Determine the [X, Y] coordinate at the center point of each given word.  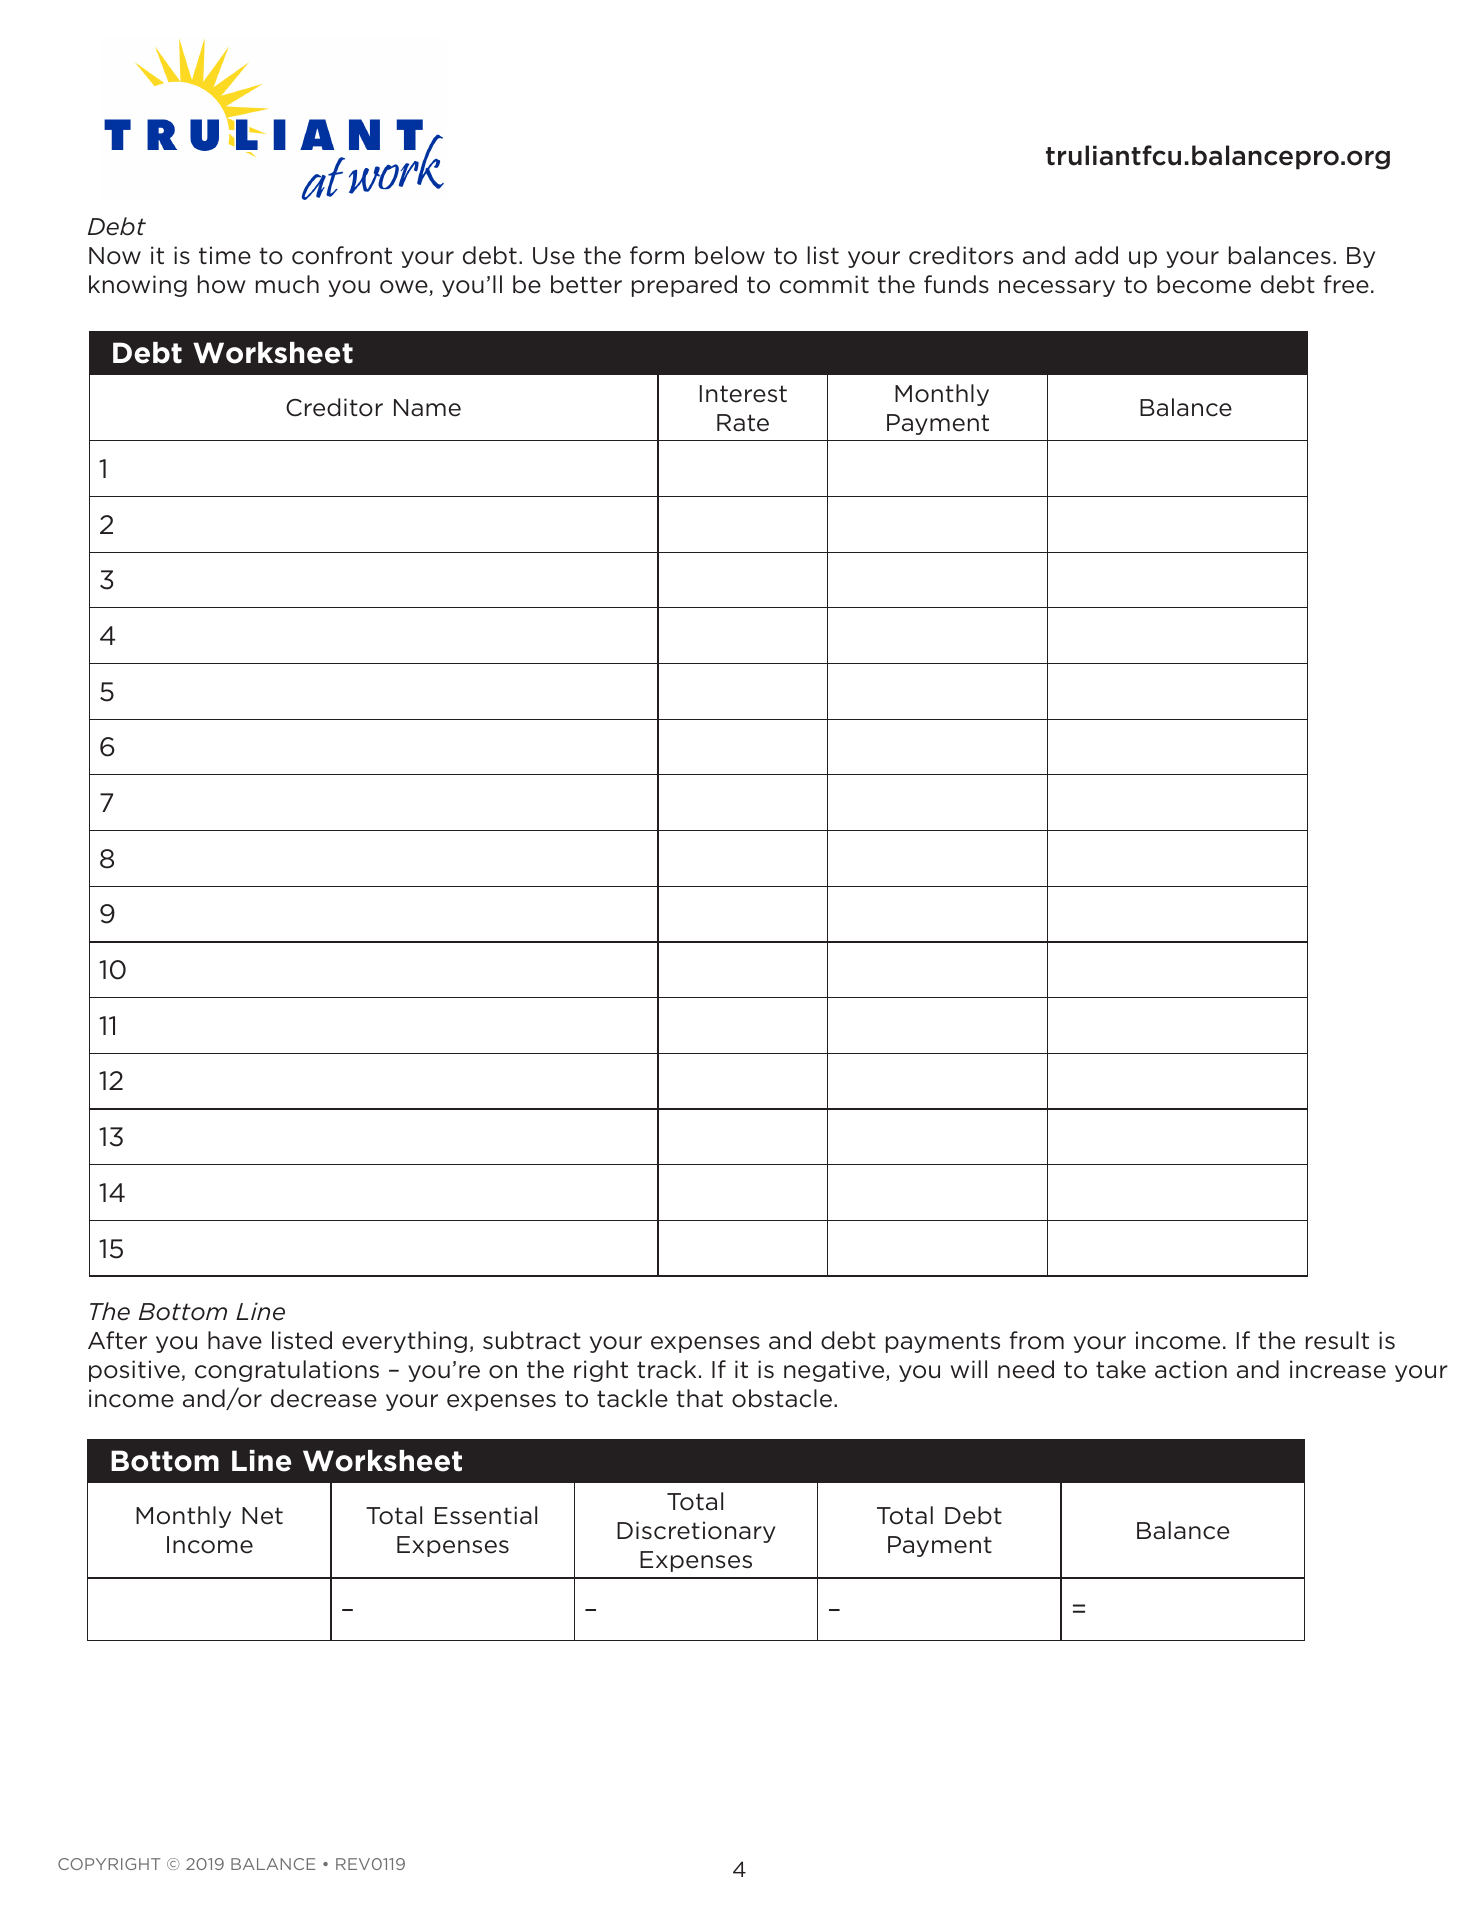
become [1204, 284]
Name [427, 408]
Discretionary [696, 1532]
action [1191, 1369]
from [1037, 1340]
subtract [532, 1340]
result [1337, 1340]
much [287, 284]
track [666, 1369]
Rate [743, 423]
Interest [743, 394]
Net [262, 1516]
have [235, 1340]
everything [404, 1342]
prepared [684, 286]
